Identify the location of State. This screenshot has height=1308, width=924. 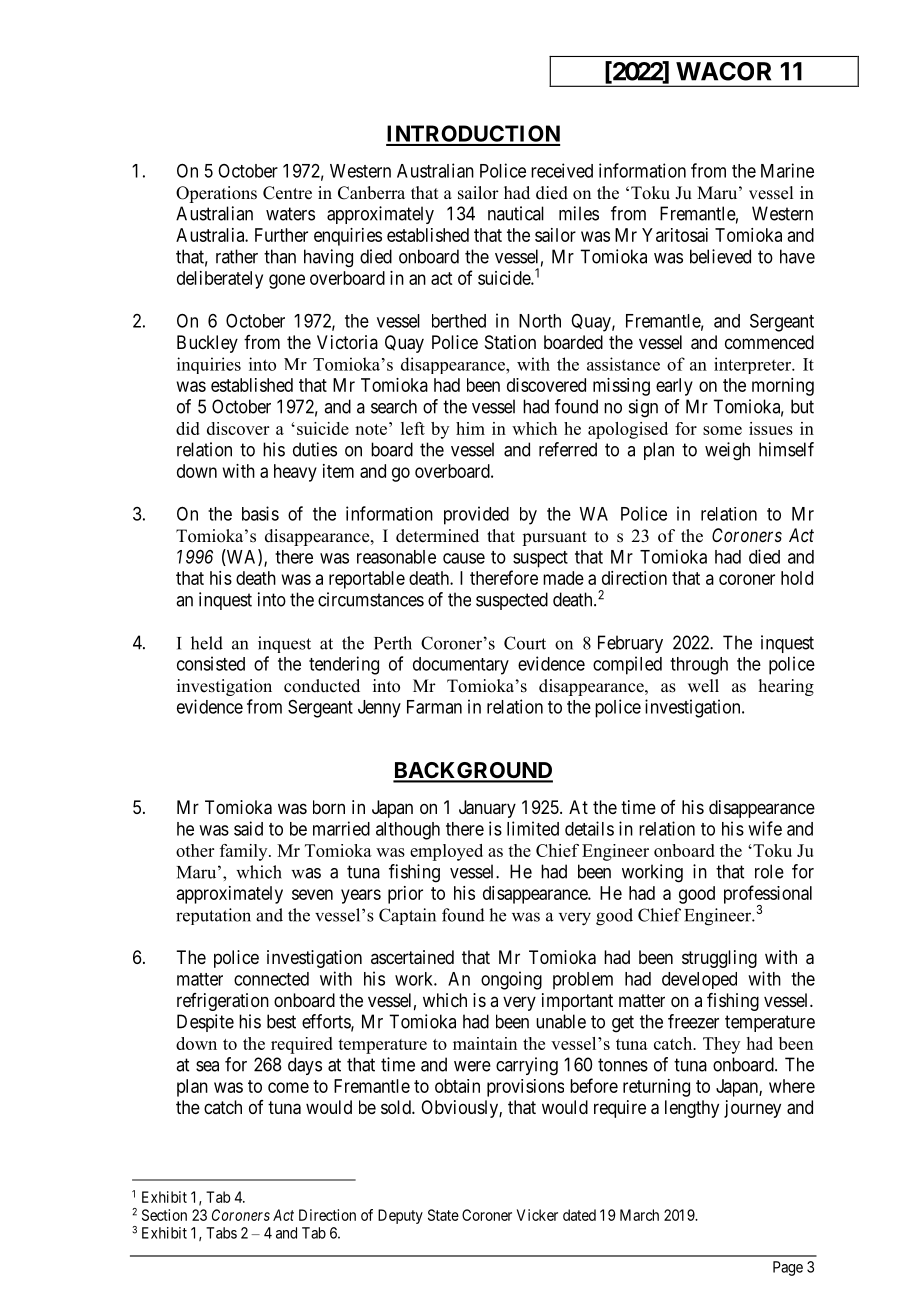
(443, 1215).
